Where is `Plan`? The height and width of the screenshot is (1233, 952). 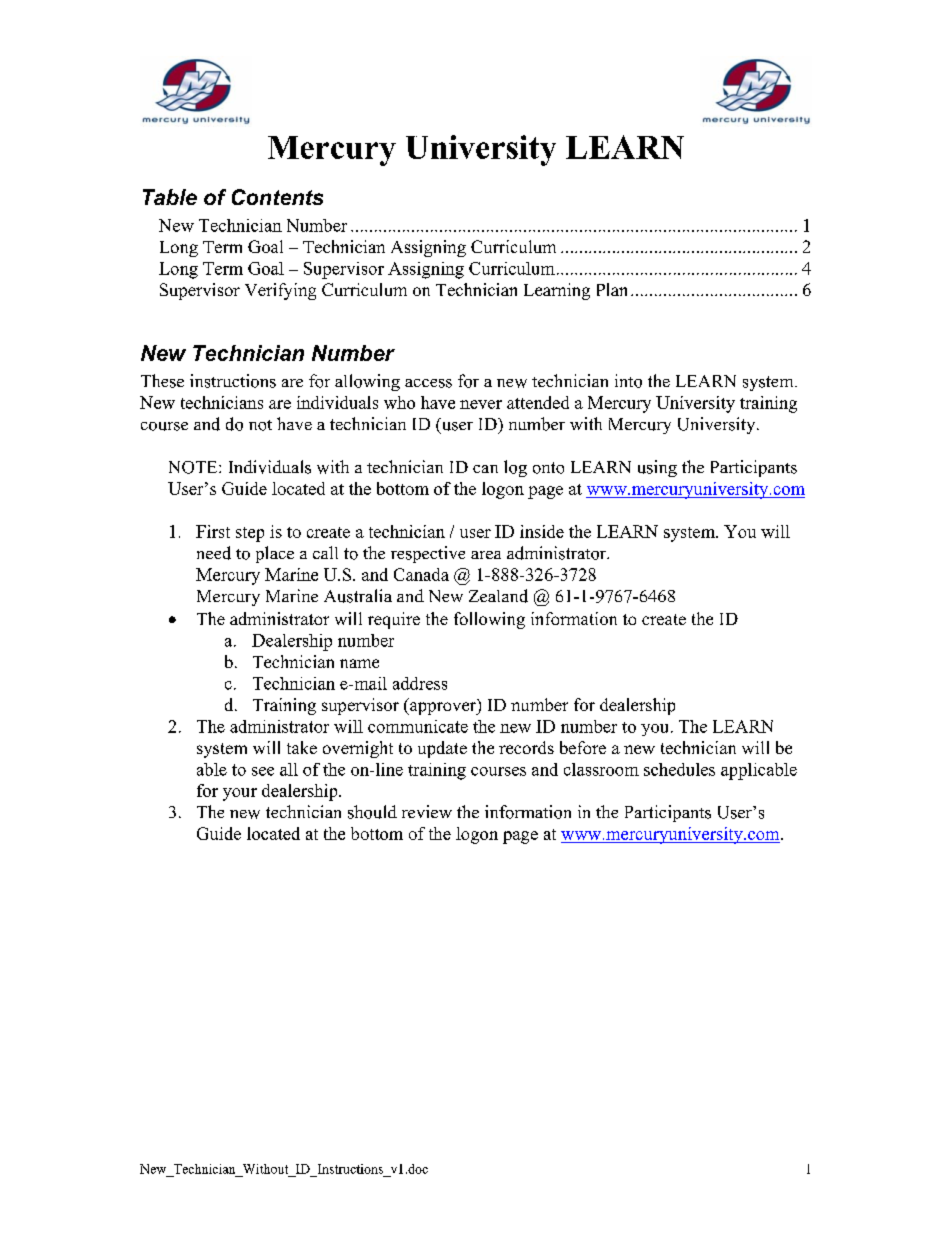
Plan is located at coordinates (612, 289).
